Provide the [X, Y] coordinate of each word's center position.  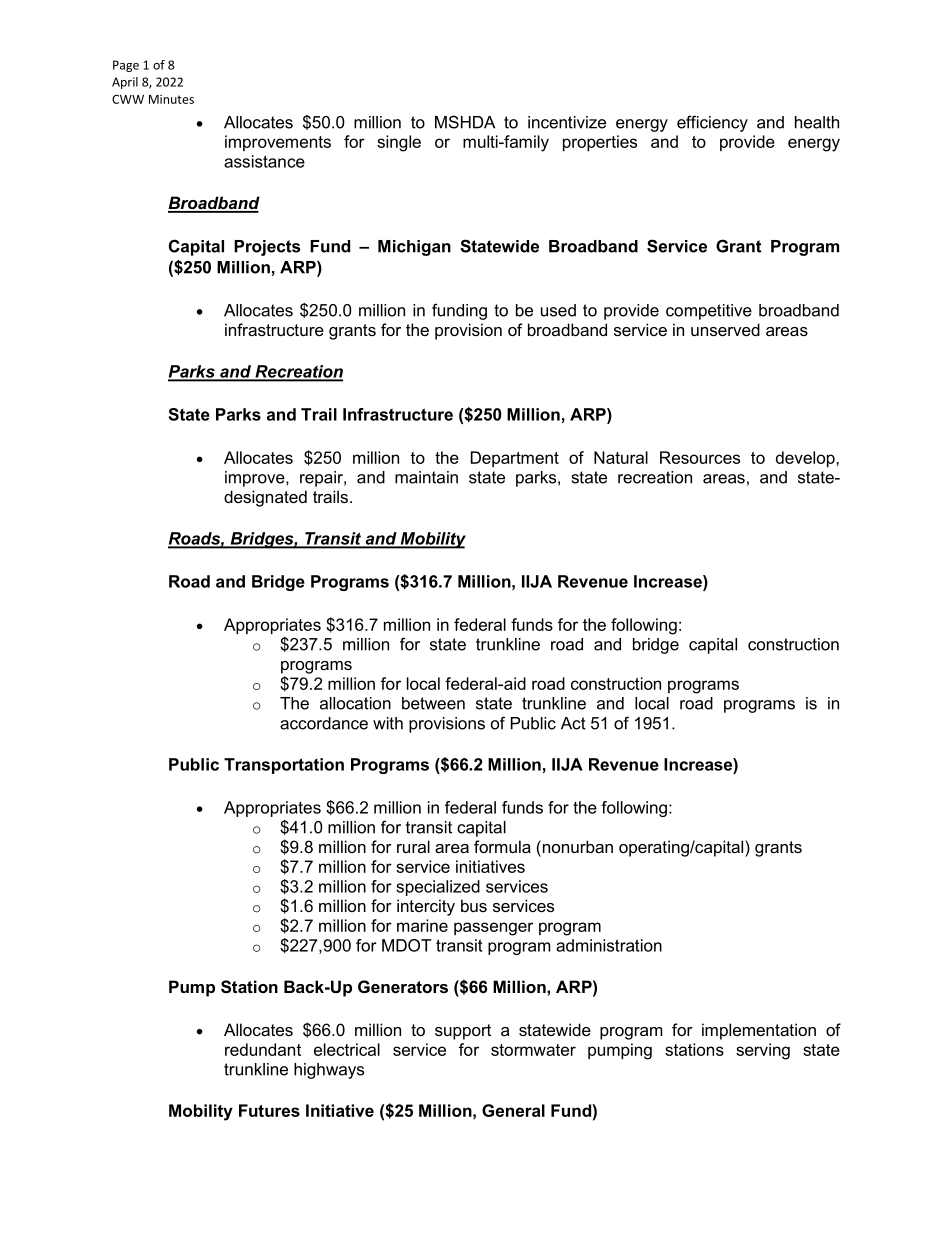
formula [502, 846]
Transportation [284, 766]
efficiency [712, 123]
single [399, 143]
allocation [355, 703]
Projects [267, 248]
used [558, 310]
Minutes [171, 99]
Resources [700, 457]
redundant [263, 1049]
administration [609, 945]
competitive [709, 312]
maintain [426, 477]
